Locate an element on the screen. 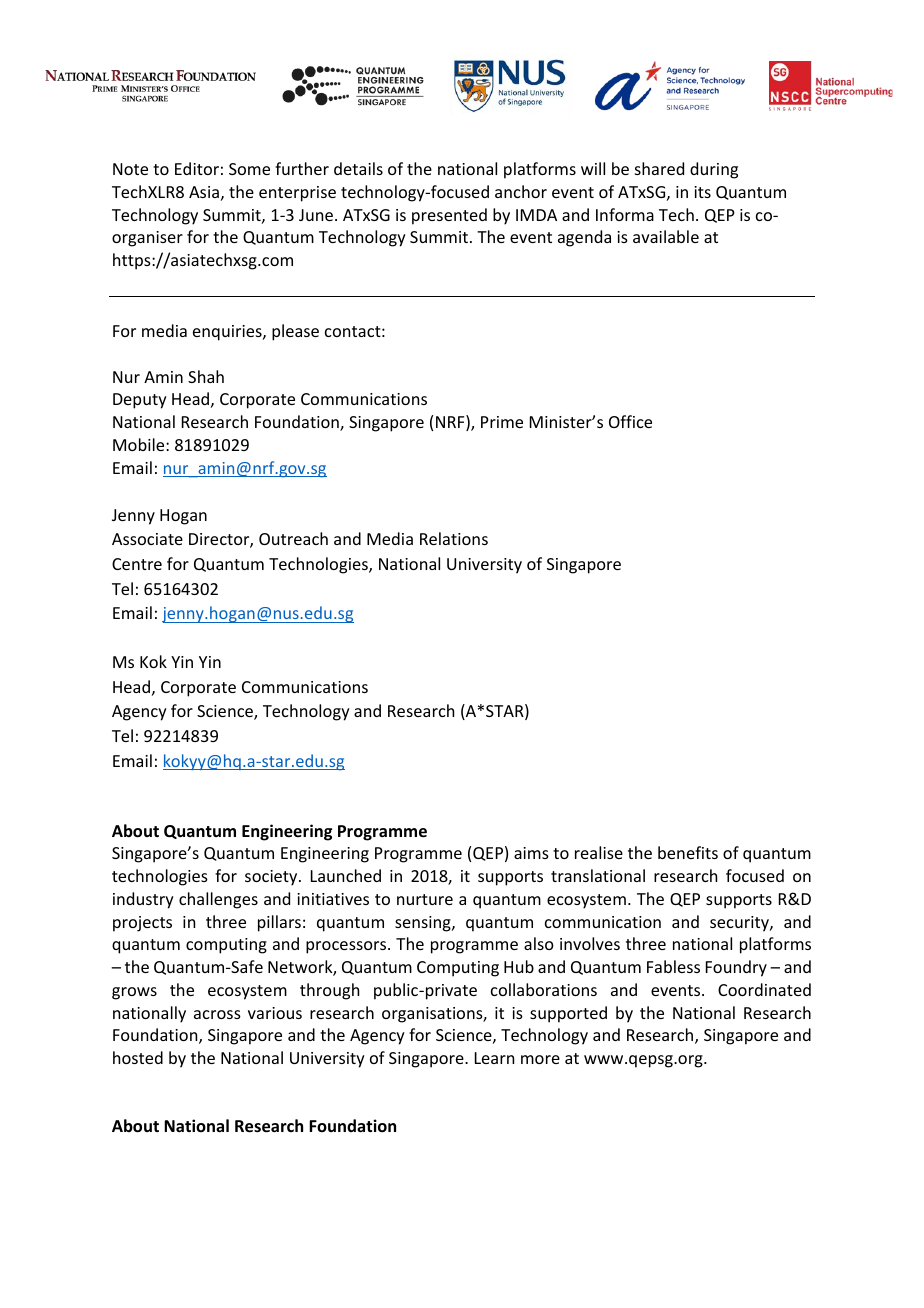 The image size is (924, 1308). across is located at coordinates (217, 1014).
